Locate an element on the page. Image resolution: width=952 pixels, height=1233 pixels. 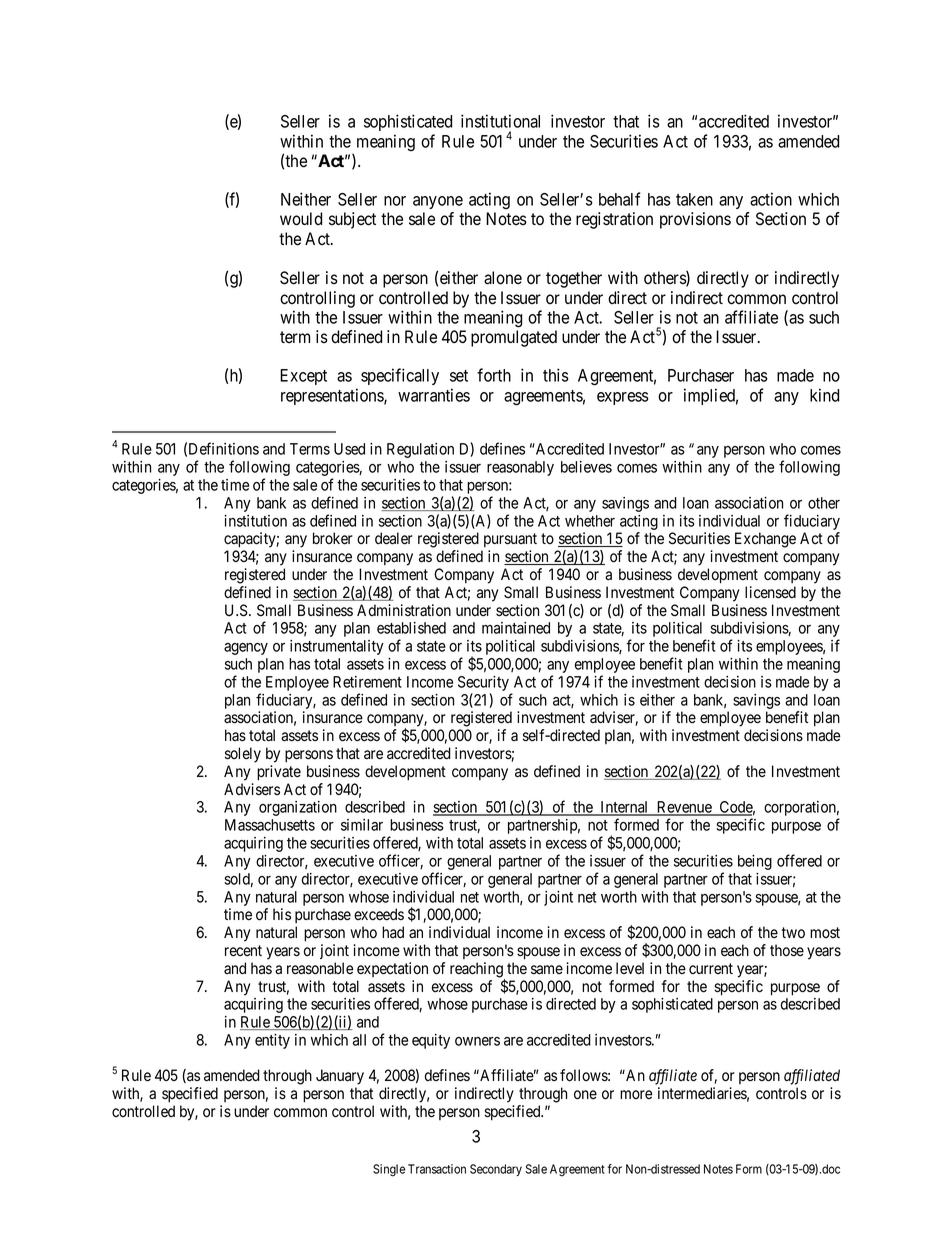
provisions is located at coordinates (695, 220).
